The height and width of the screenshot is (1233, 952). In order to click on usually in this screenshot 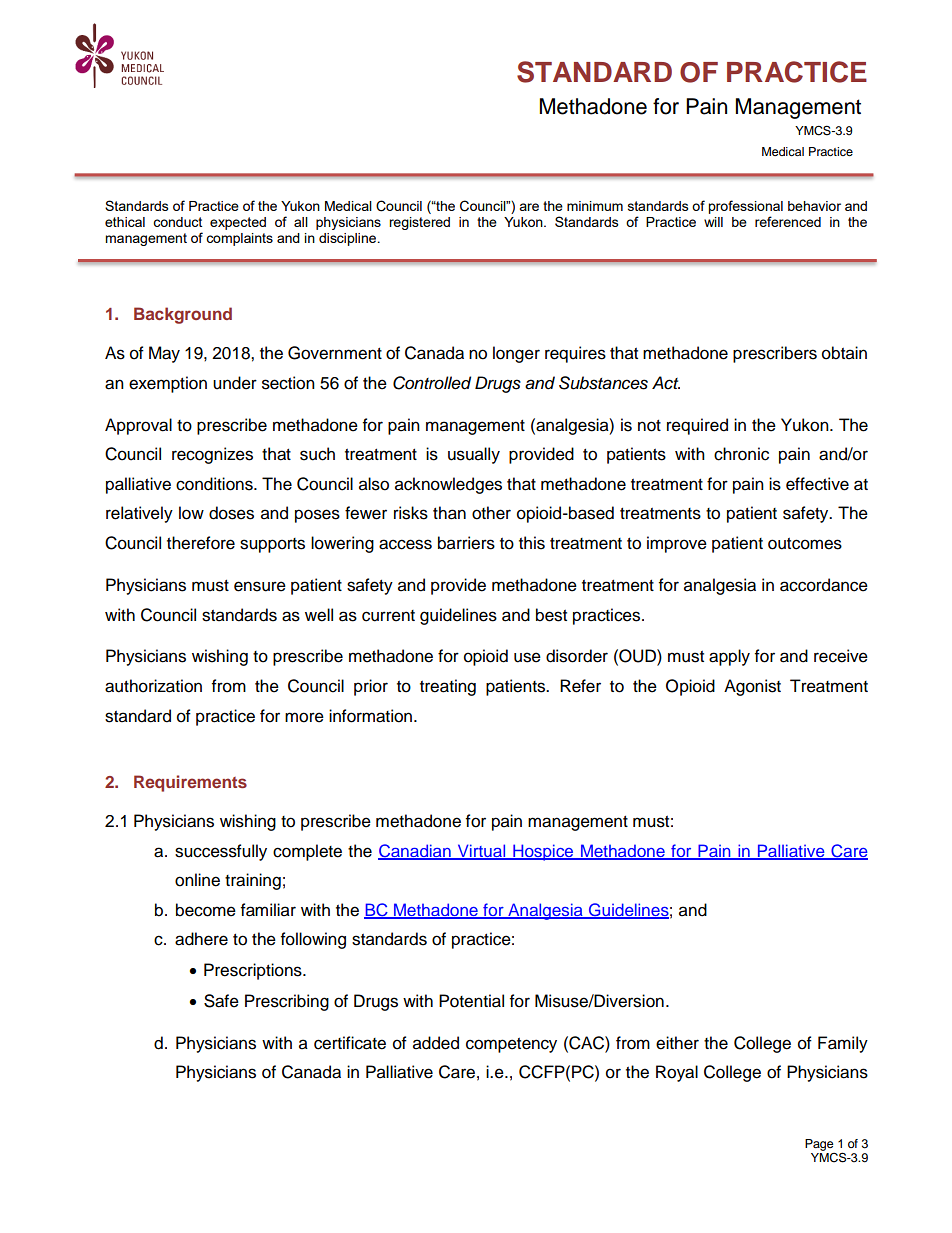, I will do `click(474, 455)`.
